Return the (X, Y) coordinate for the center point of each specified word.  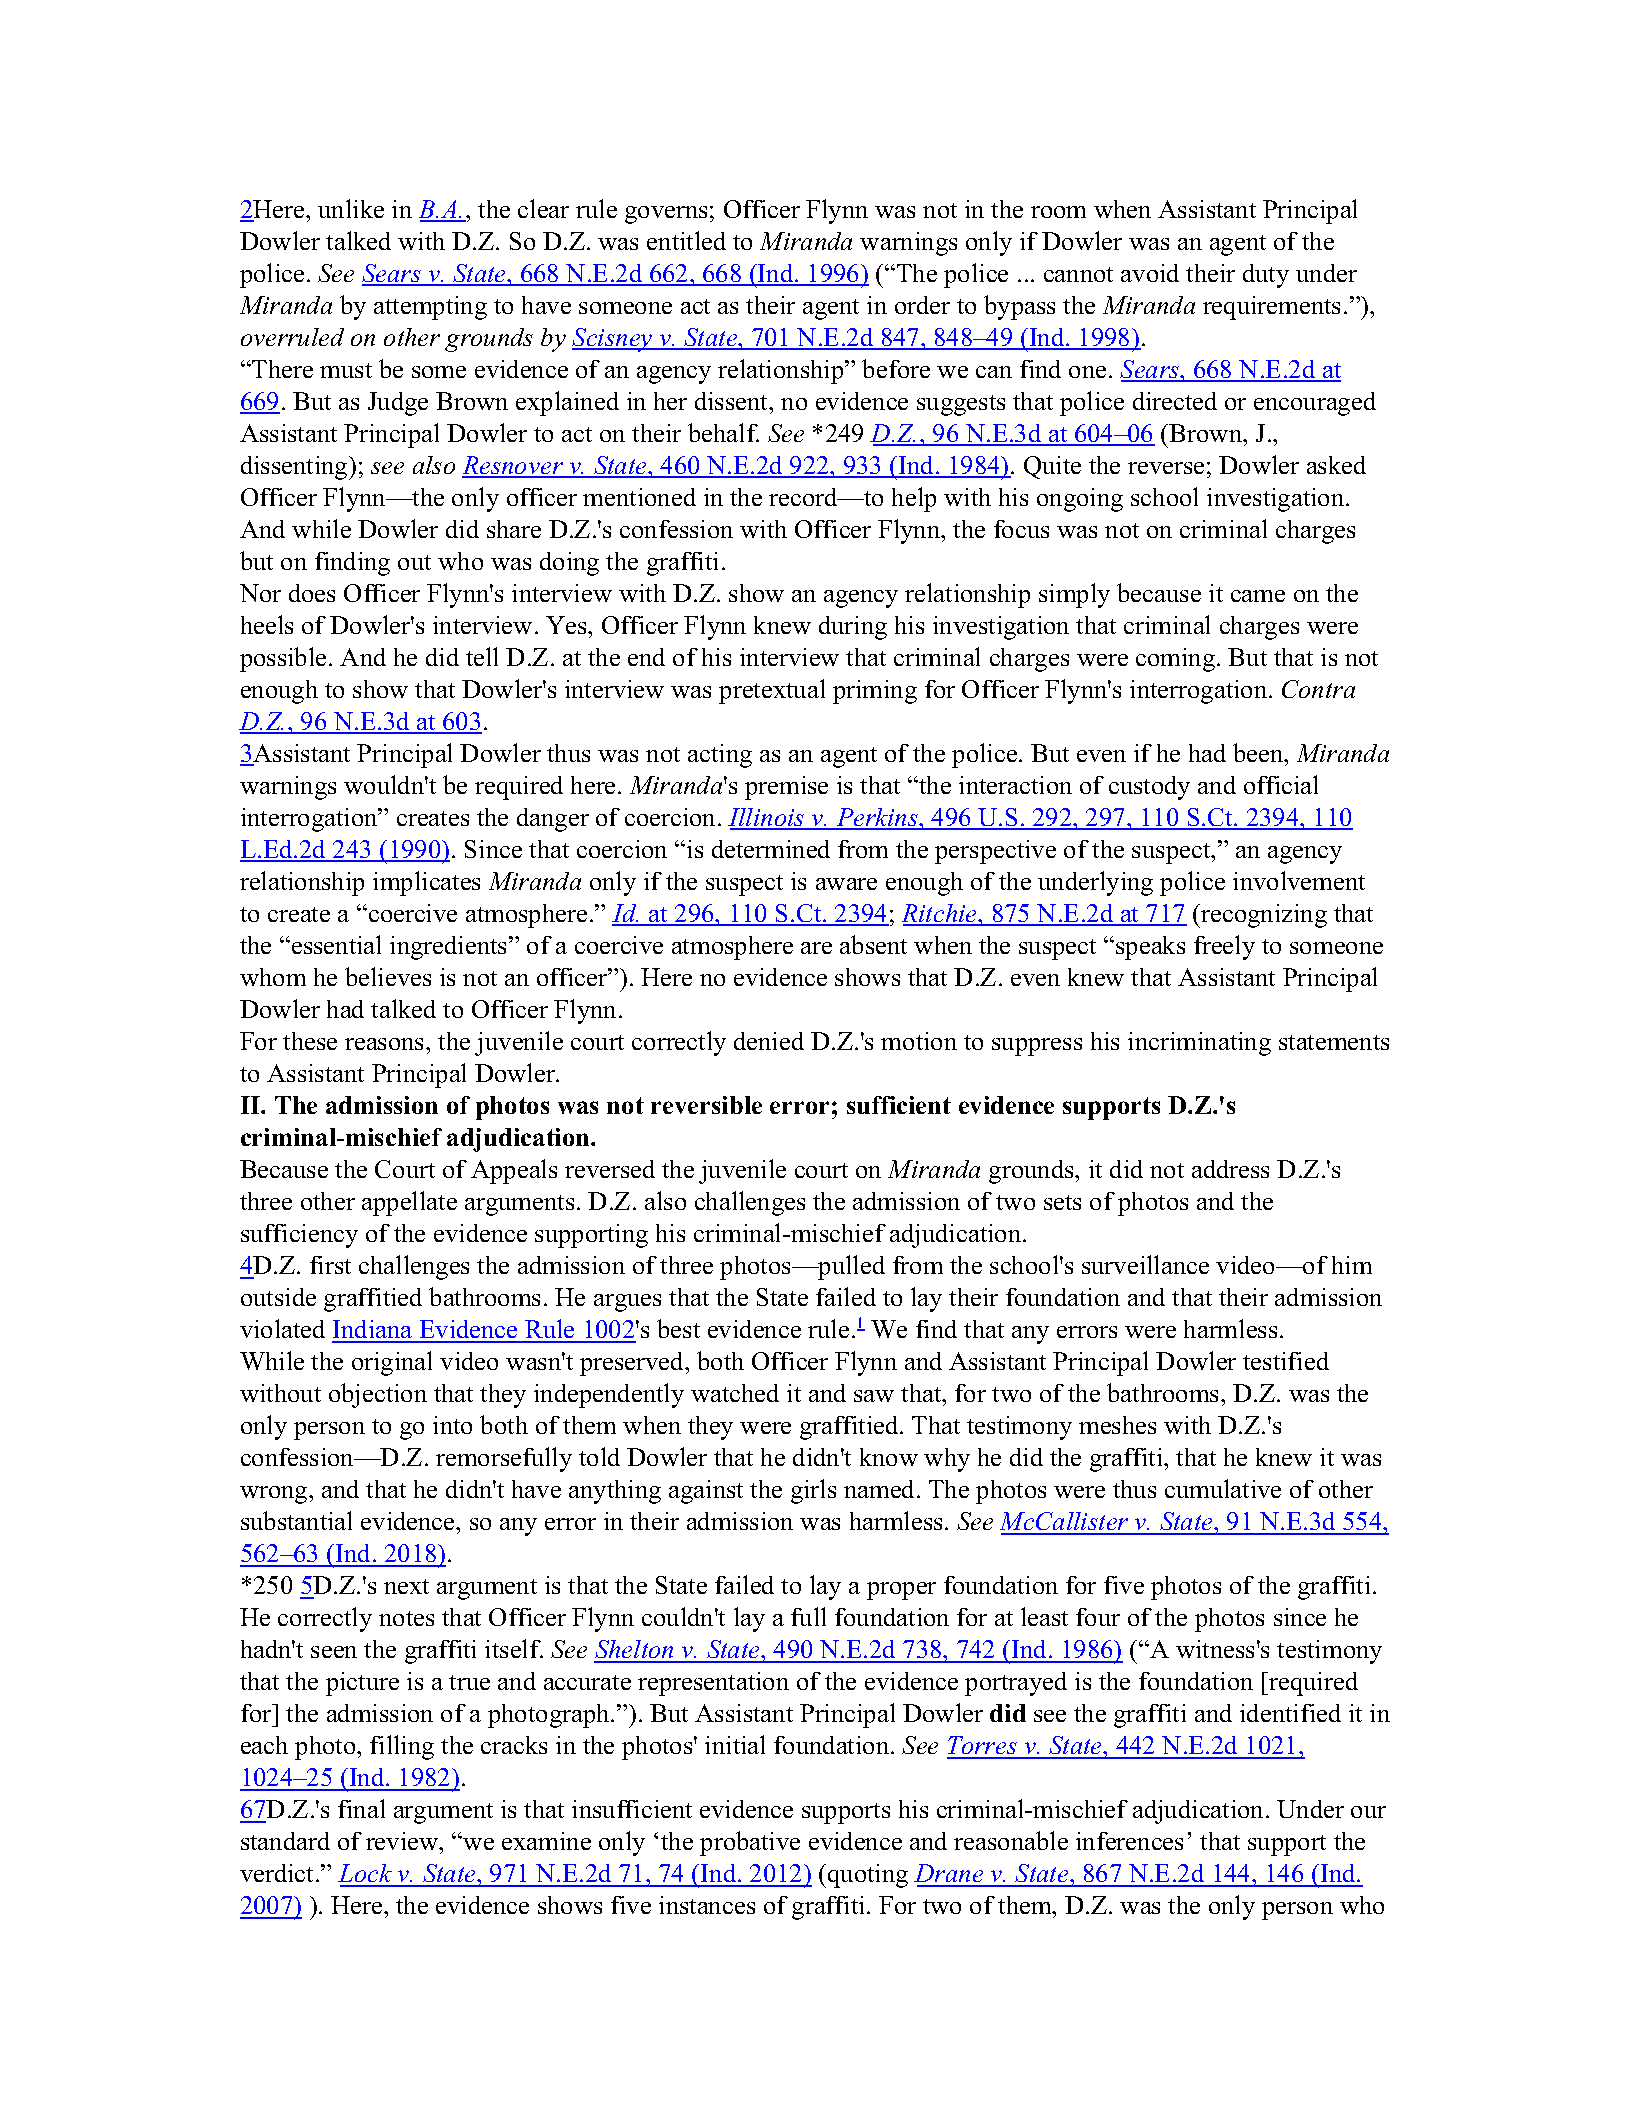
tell (482, 656)
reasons (386, 1044)
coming (1177, 660)
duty (1266, 276)
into (452, 1425)
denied (769, 1041)
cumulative (1223, 1488)
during (853, 628)
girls (813, 1491)
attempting (430, 308)
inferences (1129, 1841)
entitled (686, 240)
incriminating (1199, 1044)
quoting (868, 1876)
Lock (366, 1875)
